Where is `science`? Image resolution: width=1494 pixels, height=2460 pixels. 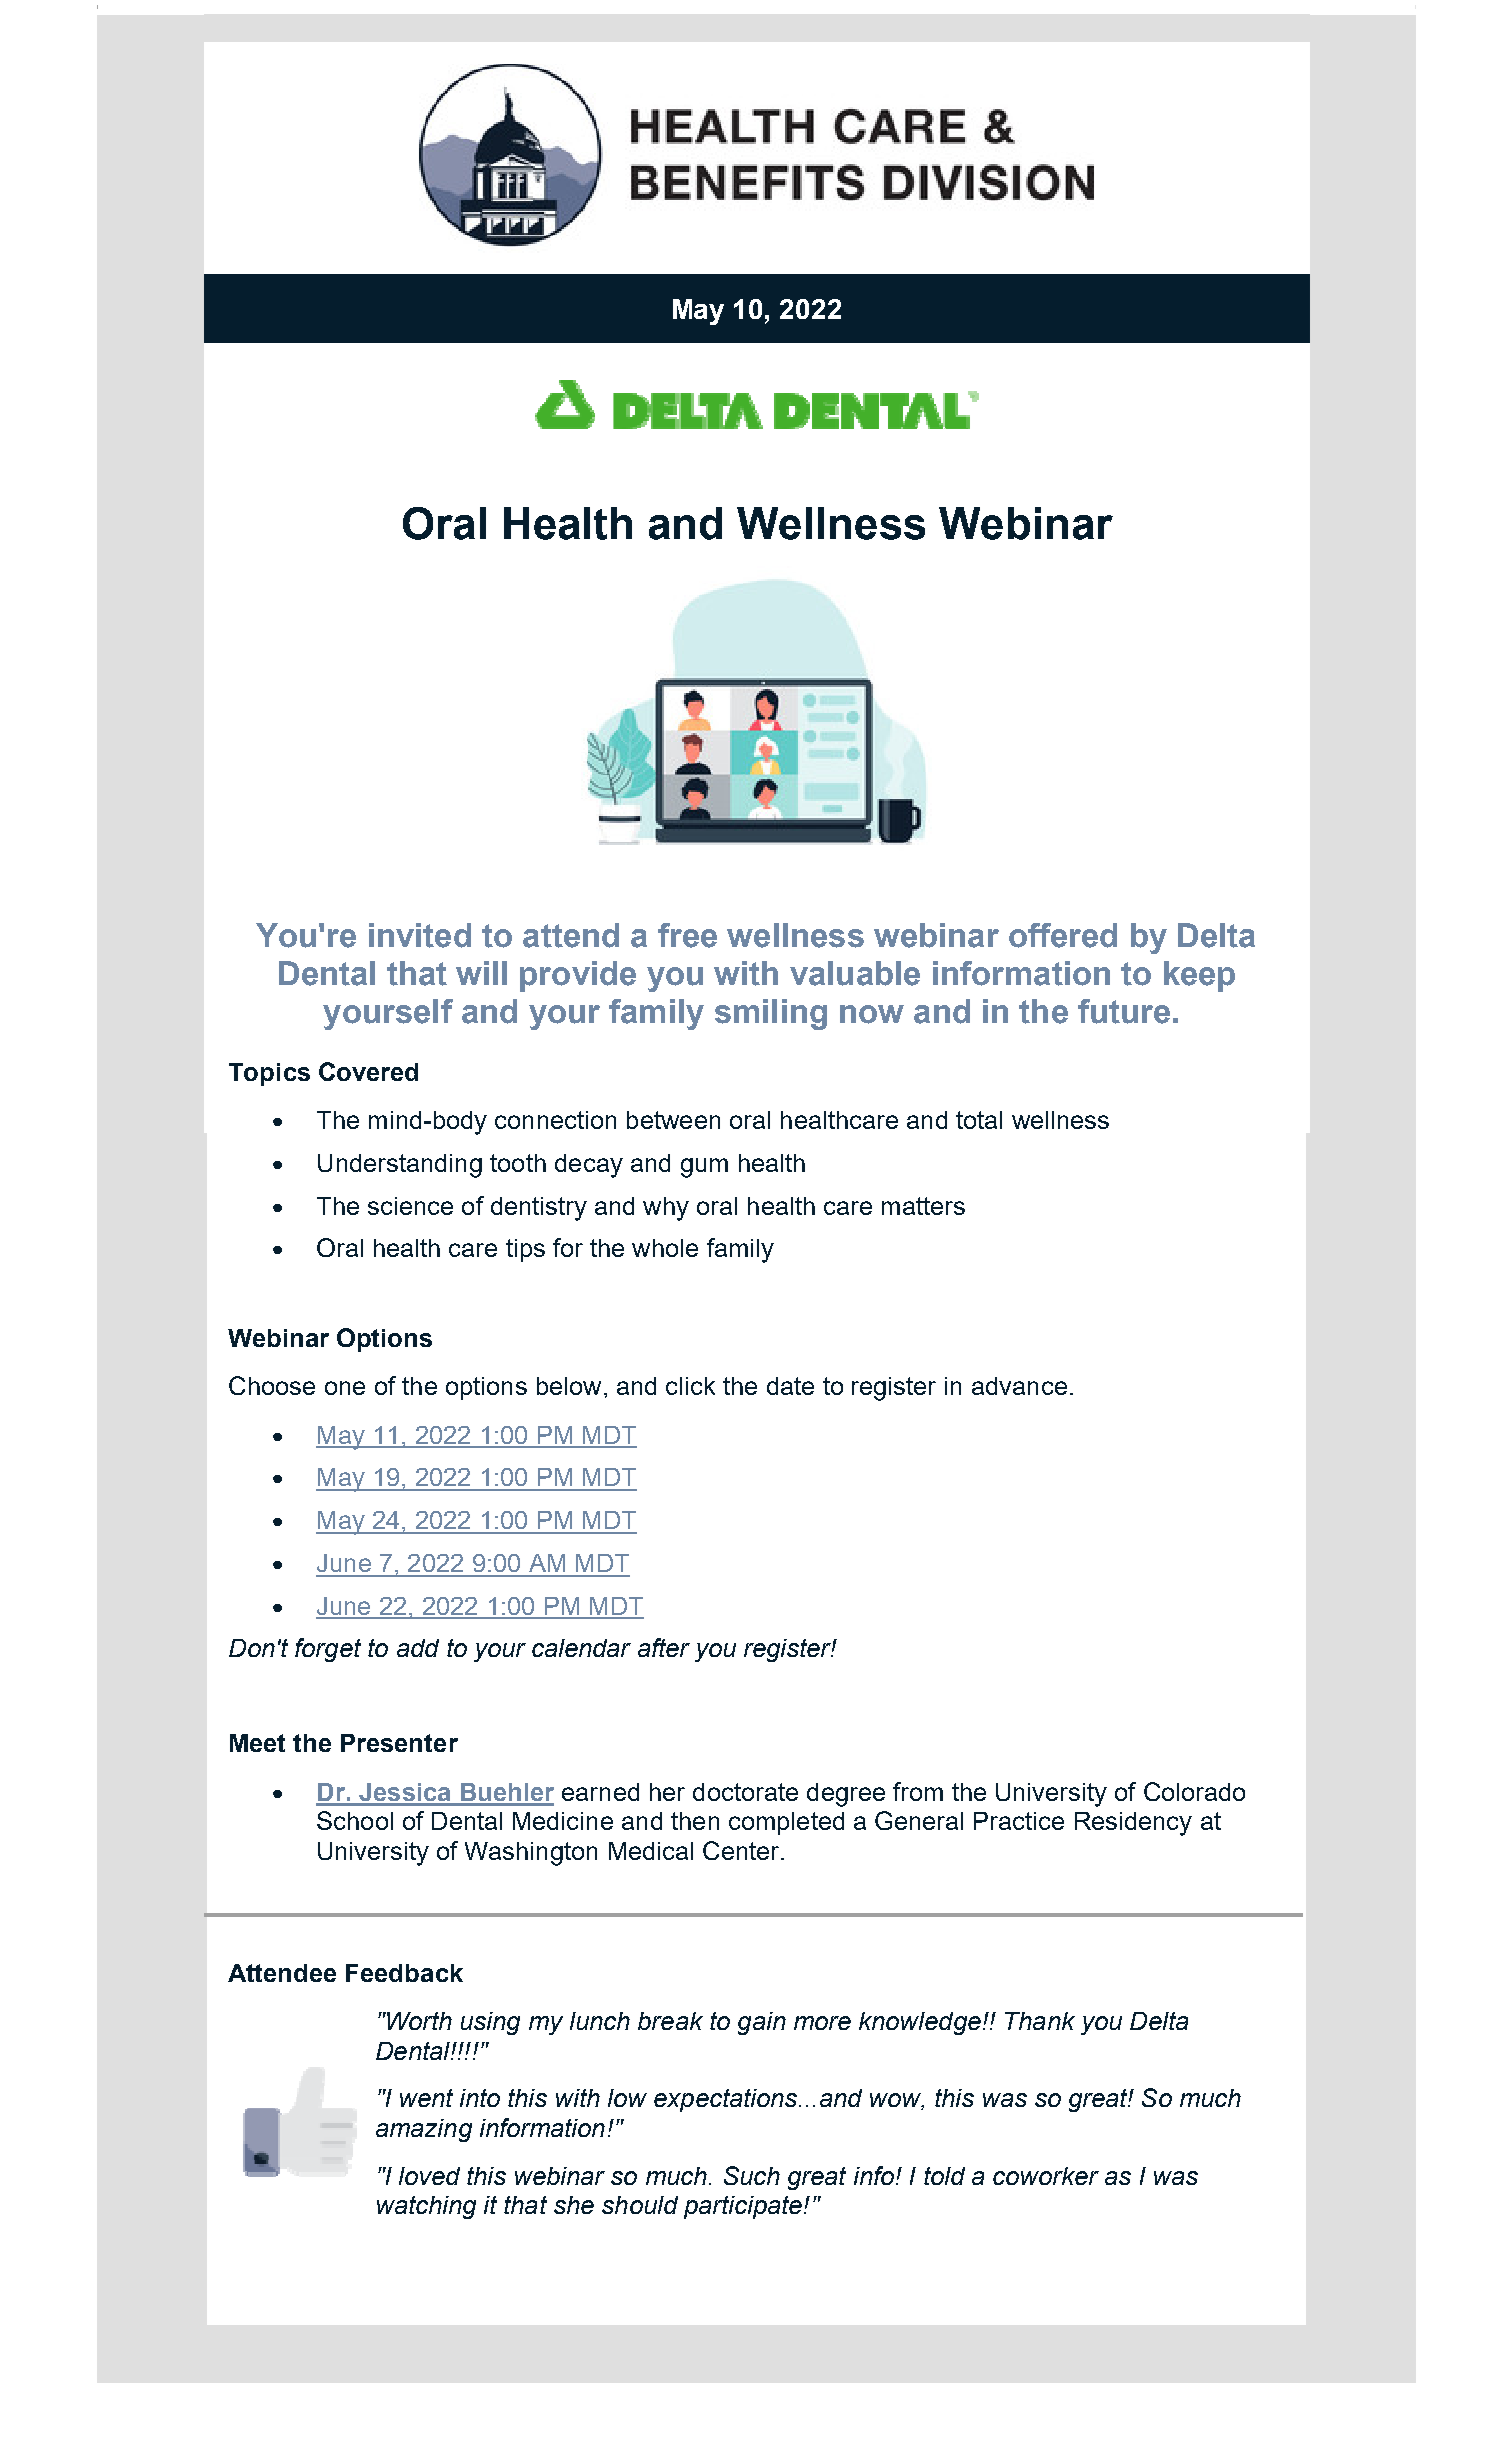
science is located at coordinates (410, 1206).
